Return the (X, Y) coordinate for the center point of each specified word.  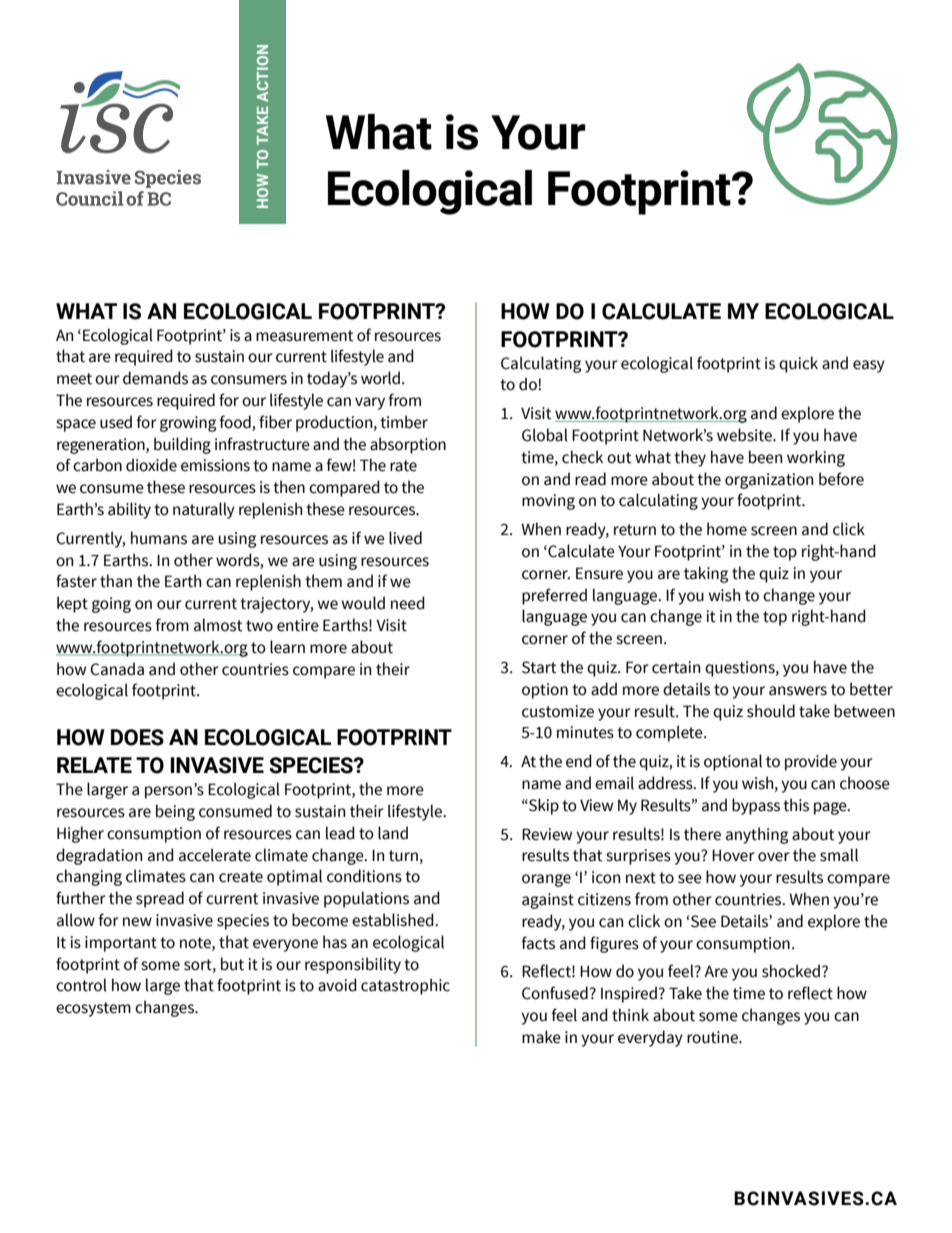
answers (798, 691)
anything (757, 835)
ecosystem (93, 1009)
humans (159, 538)
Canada (117, 669)
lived (405, 538)
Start (539, 667)
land (393, 833)
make (541, 1037)
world (380, 378)
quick (798, 364)
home (727, 529)
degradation (99, 856)
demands (155, 378)
